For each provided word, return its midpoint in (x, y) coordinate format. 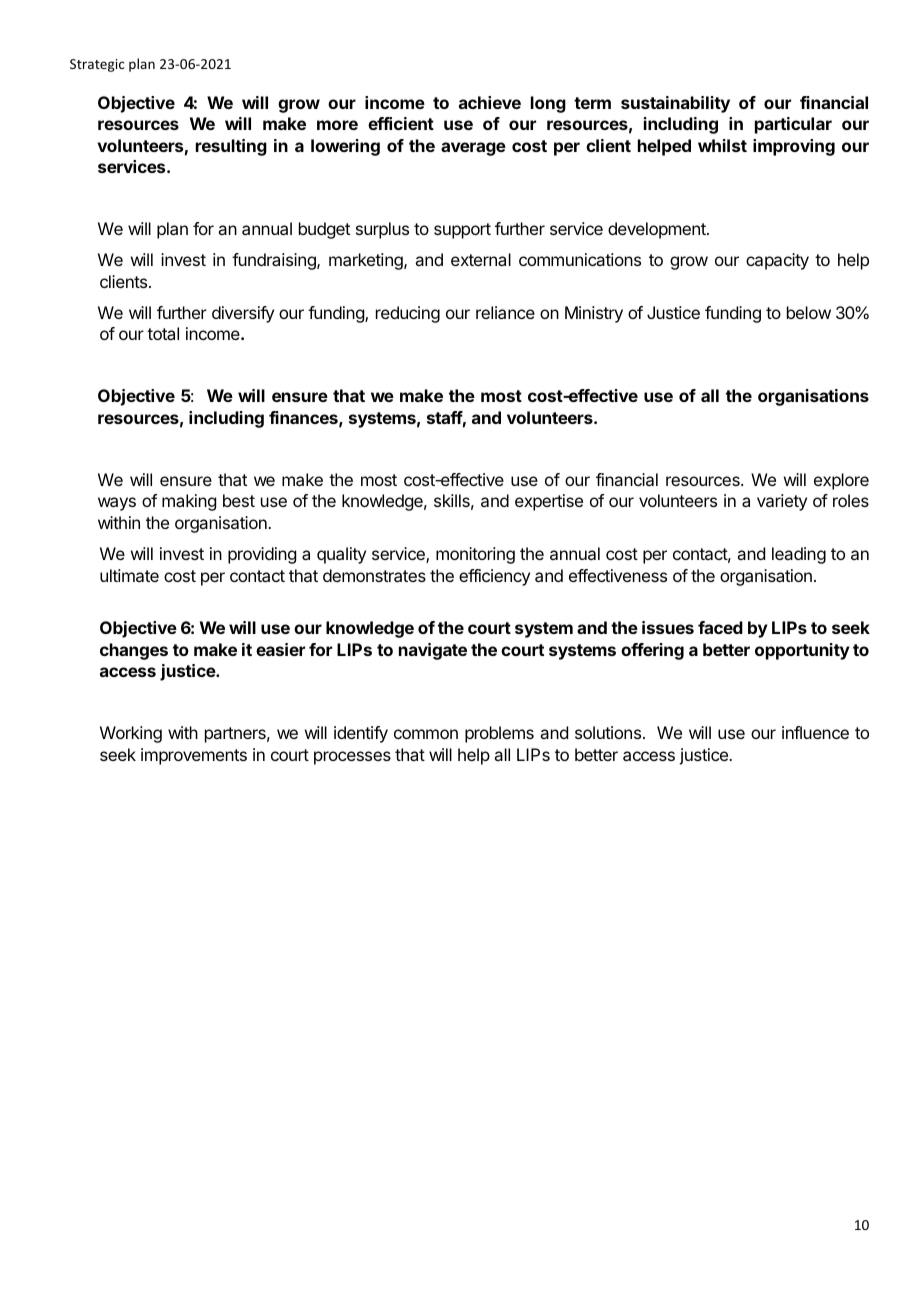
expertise (549, 502)
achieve (490, 102)
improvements (194, 756)
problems (499, 734)
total (163, 333)
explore (841, 481)
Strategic (97, 65)
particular (793, 125)
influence (815, 732)
